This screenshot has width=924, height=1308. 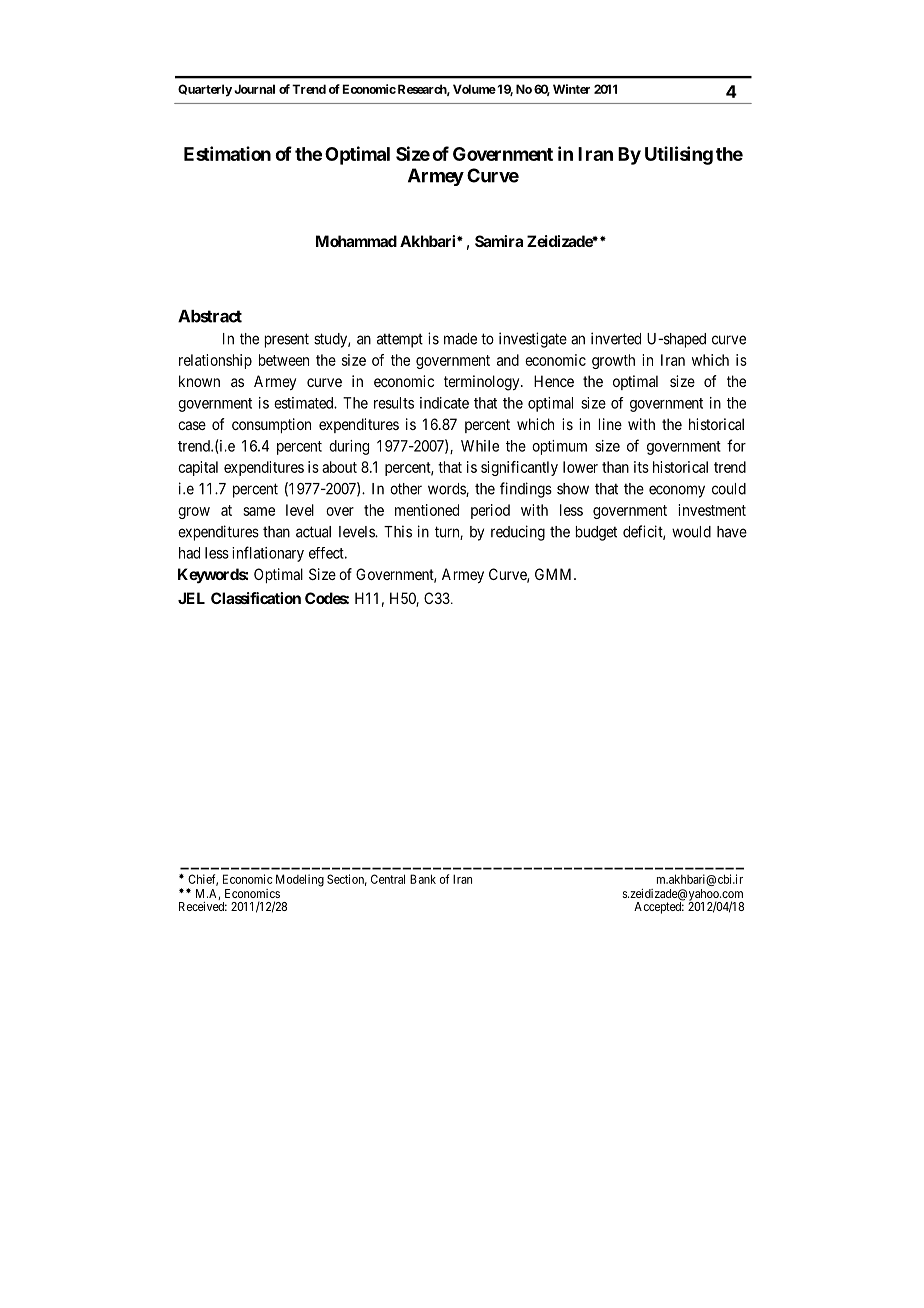 I want to click on period, so click(x=490, y=511).
